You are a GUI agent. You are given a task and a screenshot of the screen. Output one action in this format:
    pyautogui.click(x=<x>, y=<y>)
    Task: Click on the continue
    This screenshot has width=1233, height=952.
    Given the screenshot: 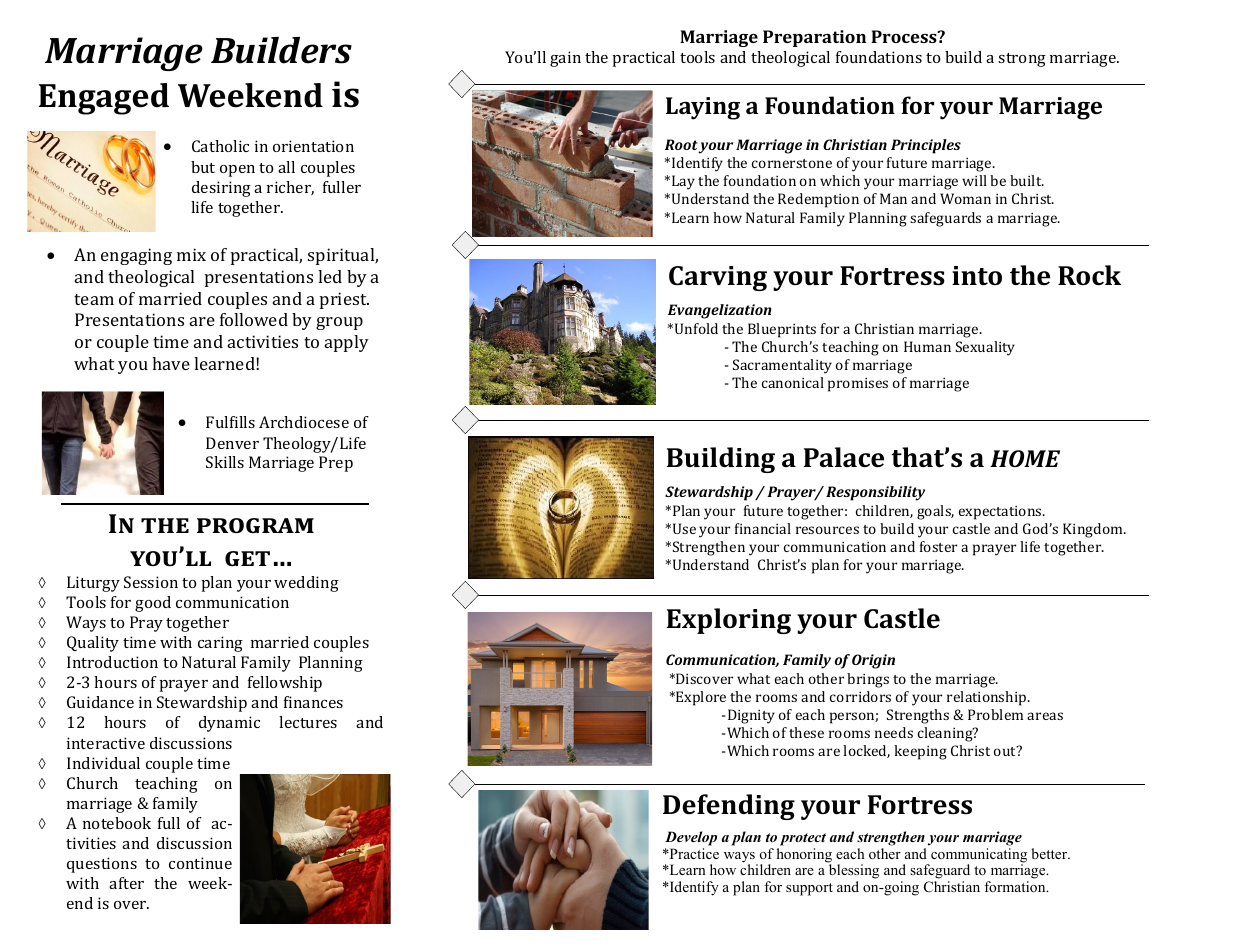 What is the action you would take?
    pyautogui.click(x=200, y=863)
